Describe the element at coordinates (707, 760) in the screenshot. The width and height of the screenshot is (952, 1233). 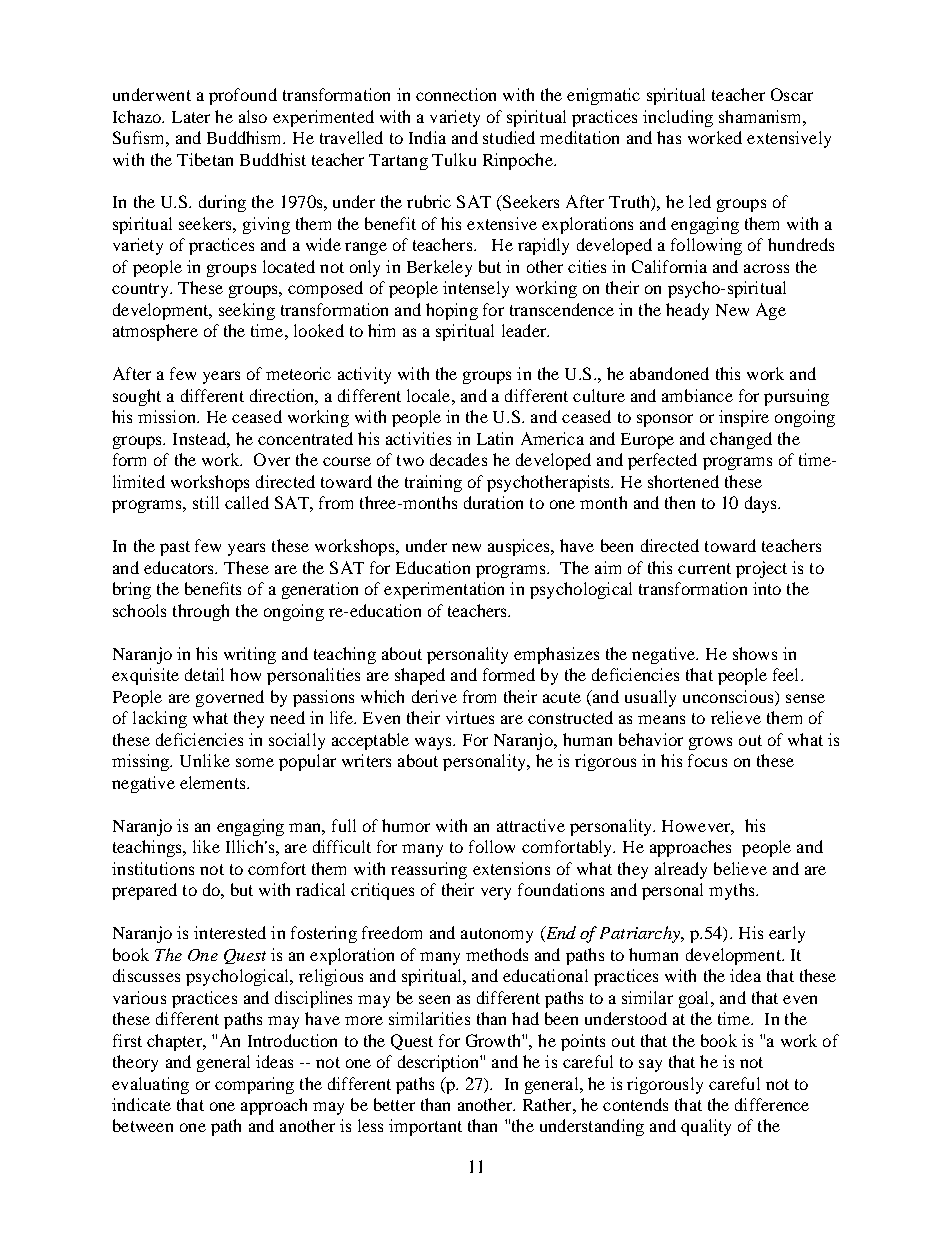
I see `focus` at that location.
